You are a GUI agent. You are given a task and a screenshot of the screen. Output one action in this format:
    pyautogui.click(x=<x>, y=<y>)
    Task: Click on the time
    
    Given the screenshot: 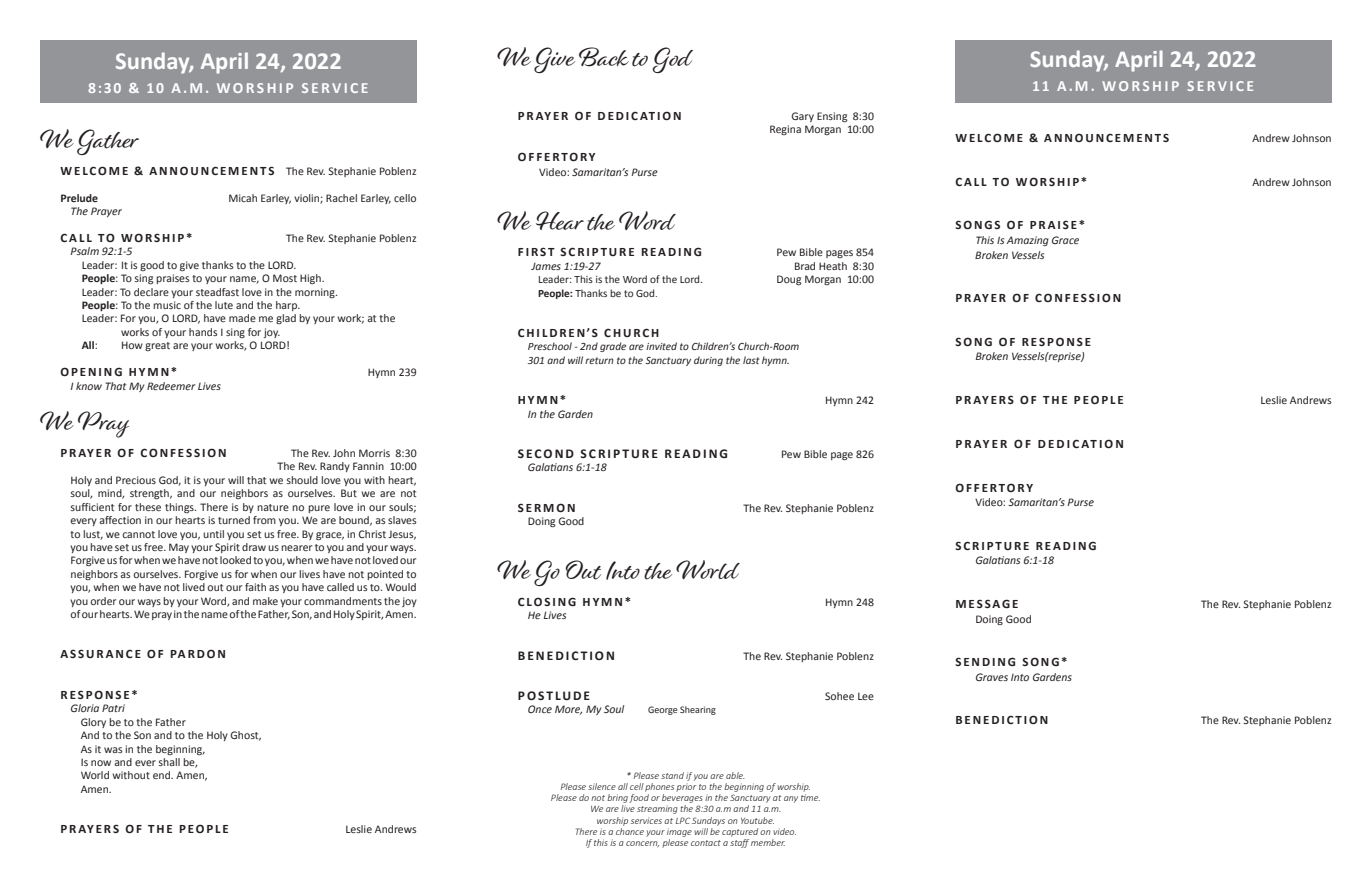 What is the action you would take?
    pyautogui.click(x=810, y=797)
